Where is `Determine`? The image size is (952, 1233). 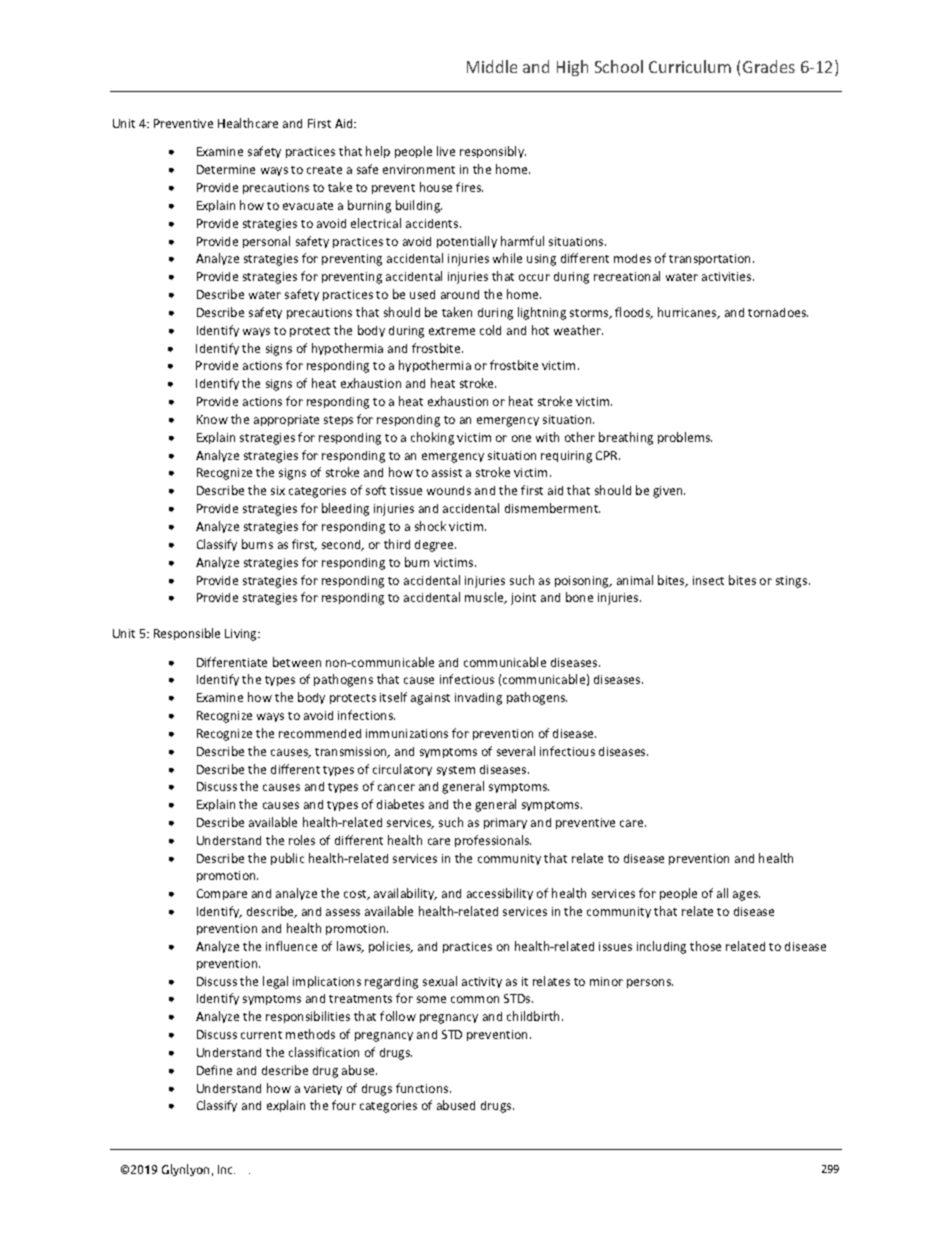
Determine is located at coordinates (226, 169).
